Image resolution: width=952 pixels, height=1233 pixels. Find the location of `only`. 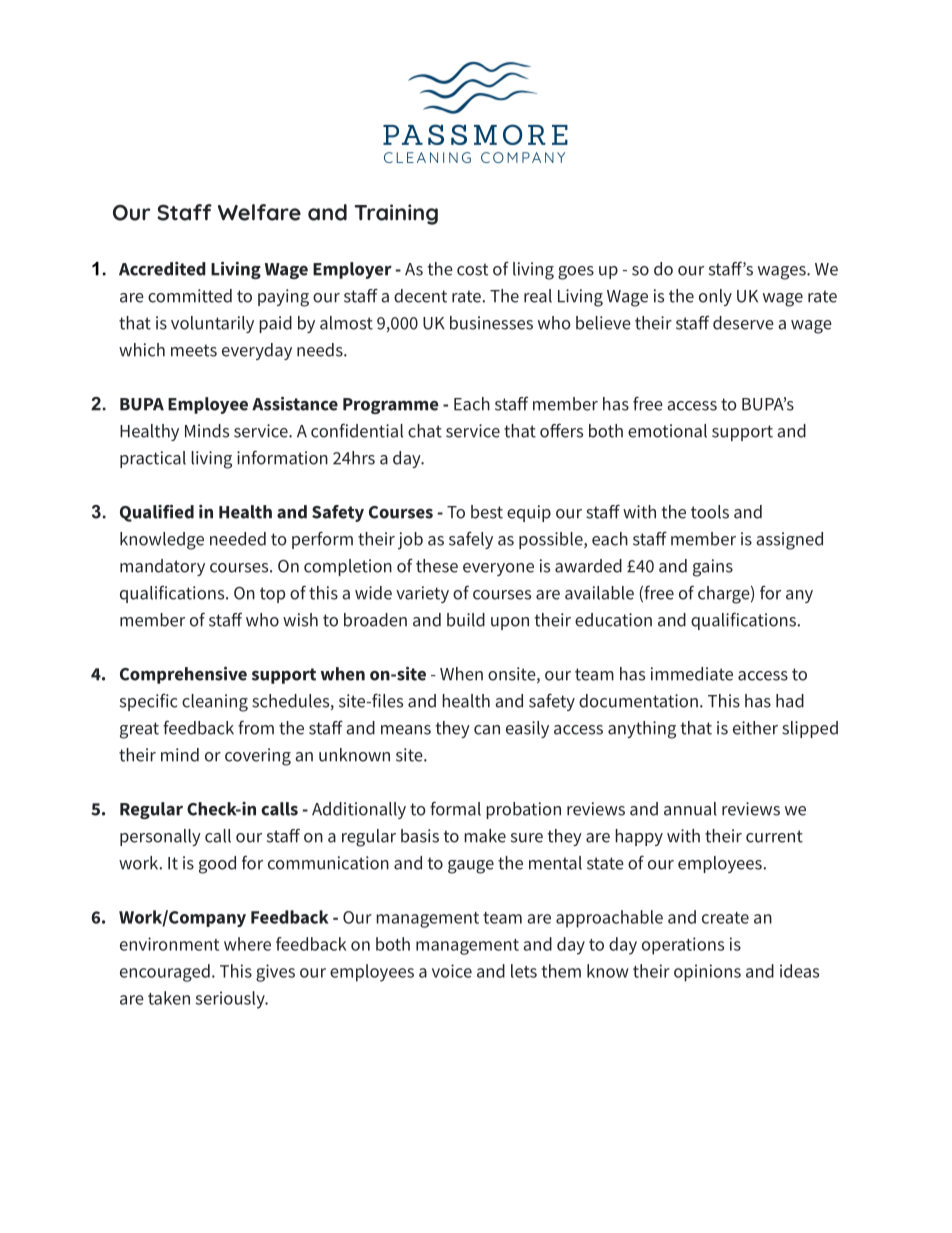

only is located at coordinates (715, 297).
